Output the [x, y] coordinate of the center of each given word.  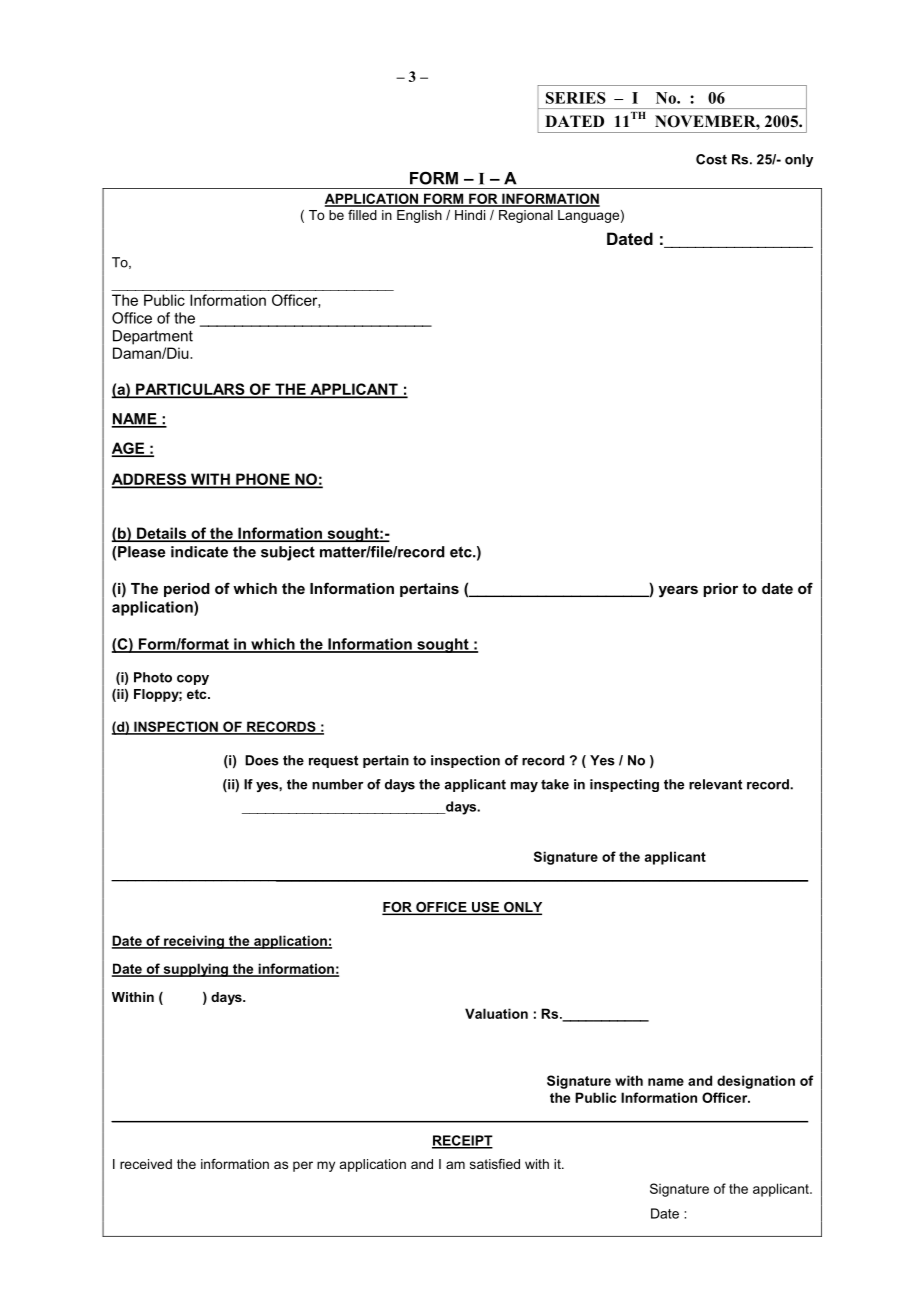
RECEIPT [462, 1141]
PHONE [263, 480]
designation [756, 1082]
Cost [711, 159]
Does [262, 760]
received [146, 1164]
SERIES [576, 98]
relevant [715, 784]
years [678, 592]
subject [288, 553]
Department [153, 337]
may [524, 787]
